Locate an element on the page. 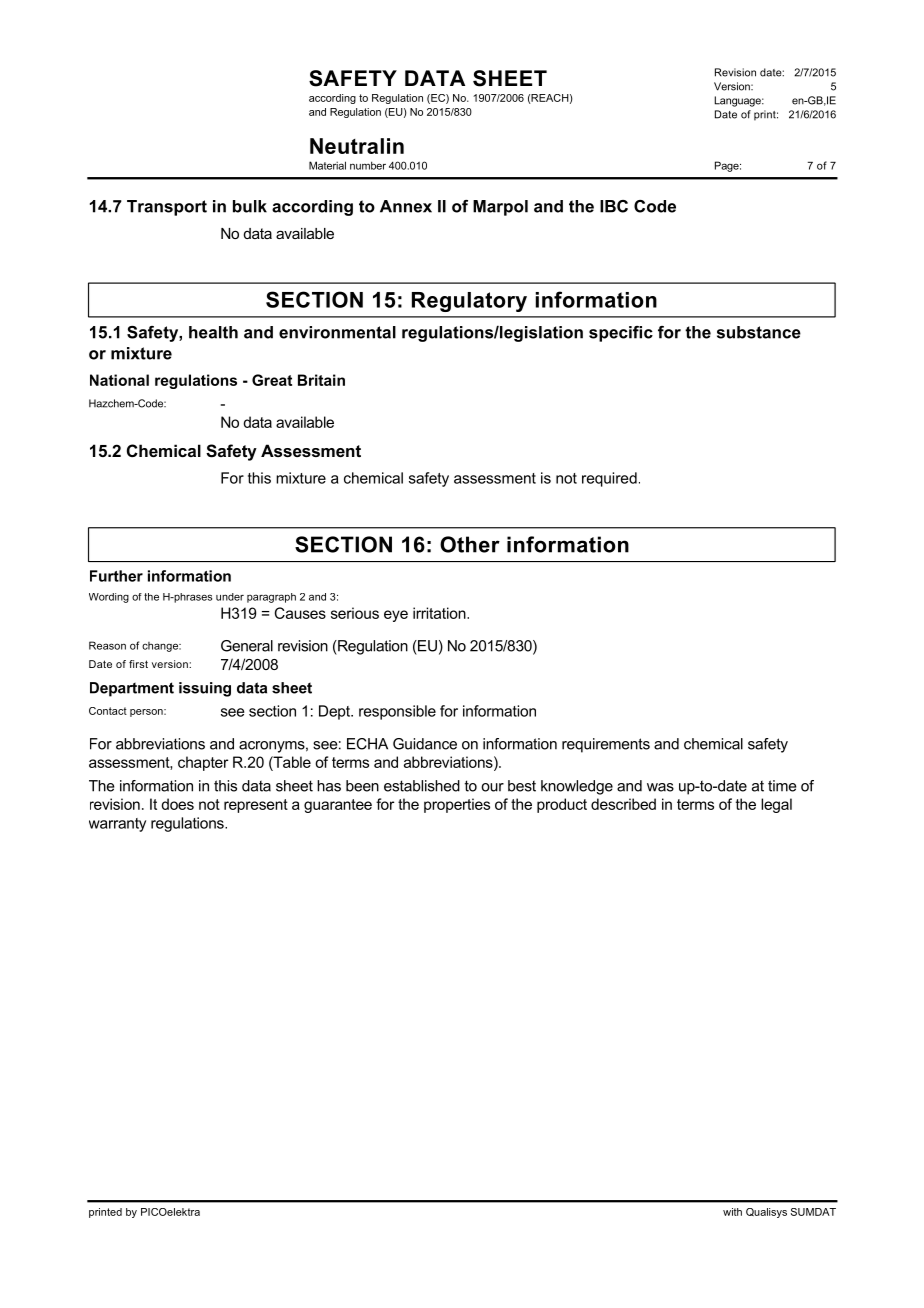  does is located at coordinates (177, 804).
